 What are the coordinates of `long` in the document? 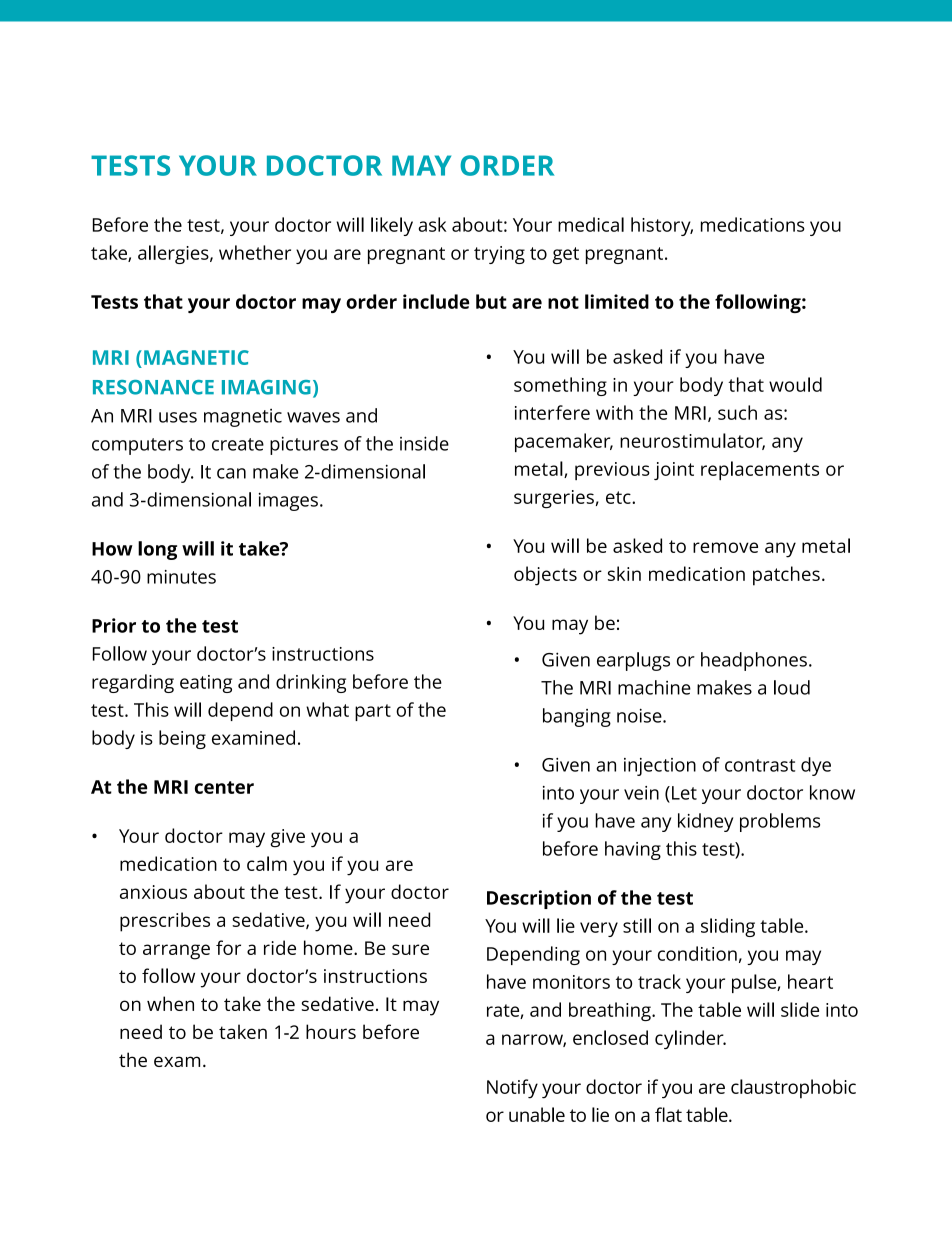 It's located at (157, 550).
